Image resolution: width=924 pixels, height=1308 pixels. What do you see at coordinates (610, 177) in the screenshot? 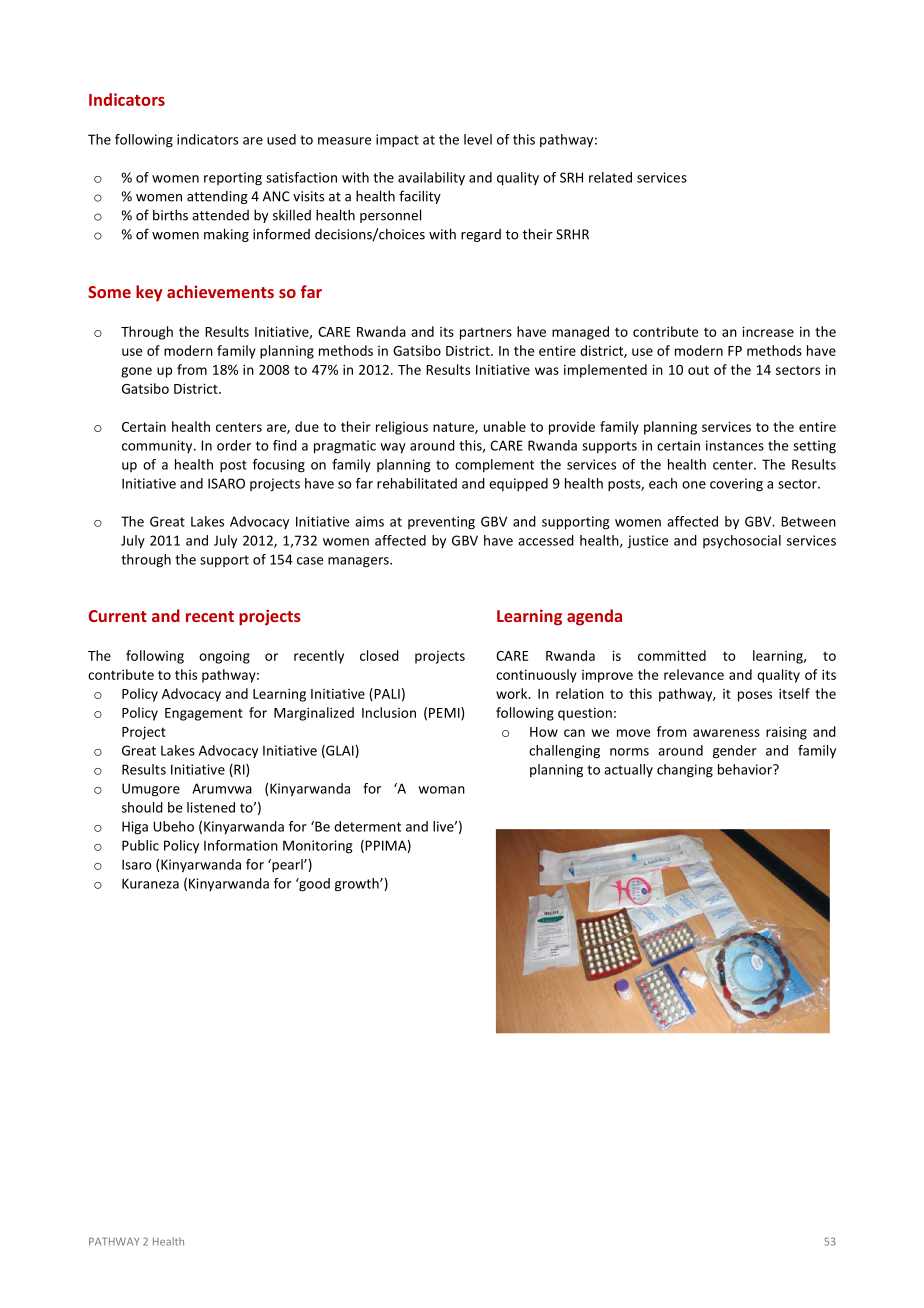
I see `related` at bounding box center [610, 177].
